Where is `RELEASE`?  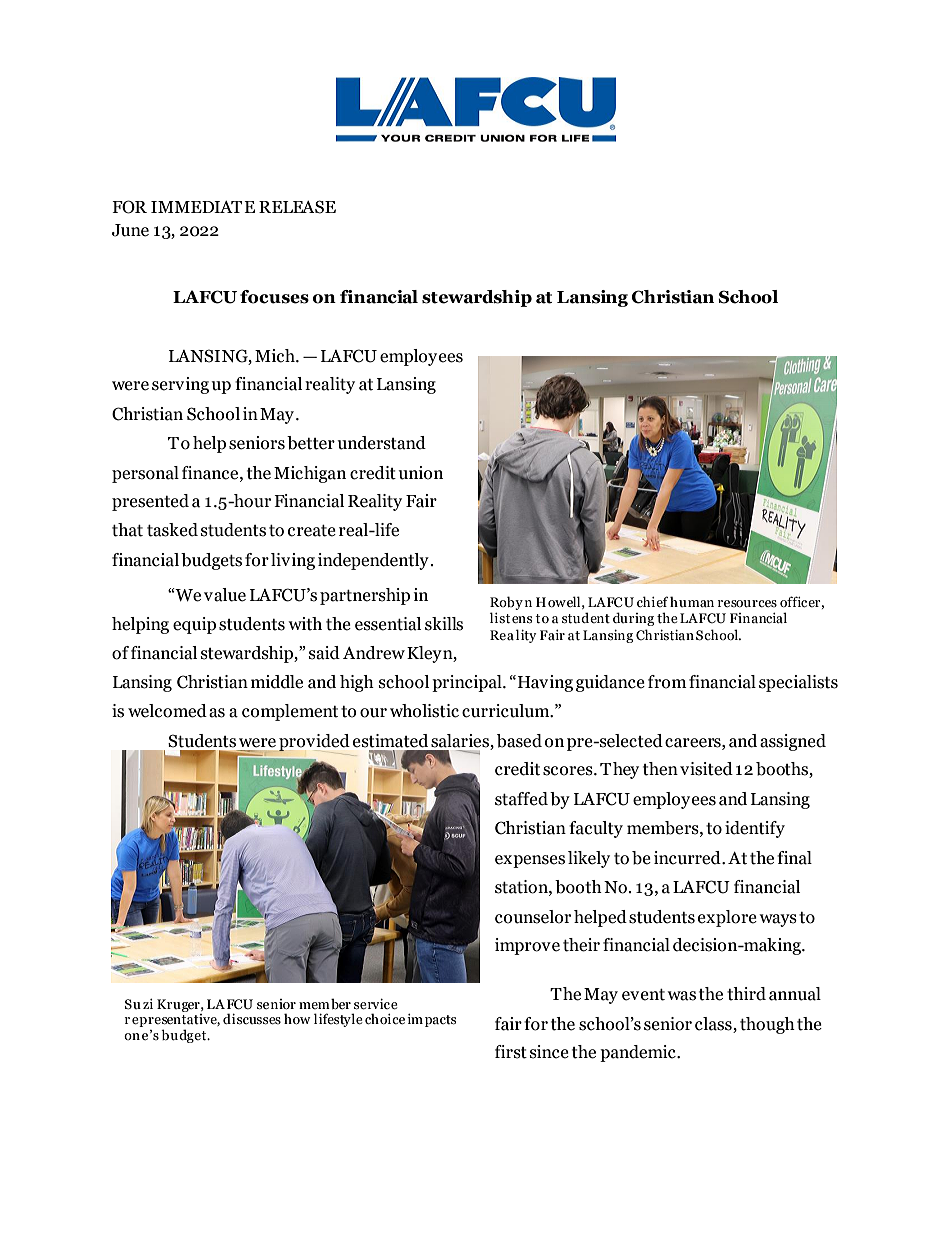
RELEASE is located at coordinates (297, 207).
